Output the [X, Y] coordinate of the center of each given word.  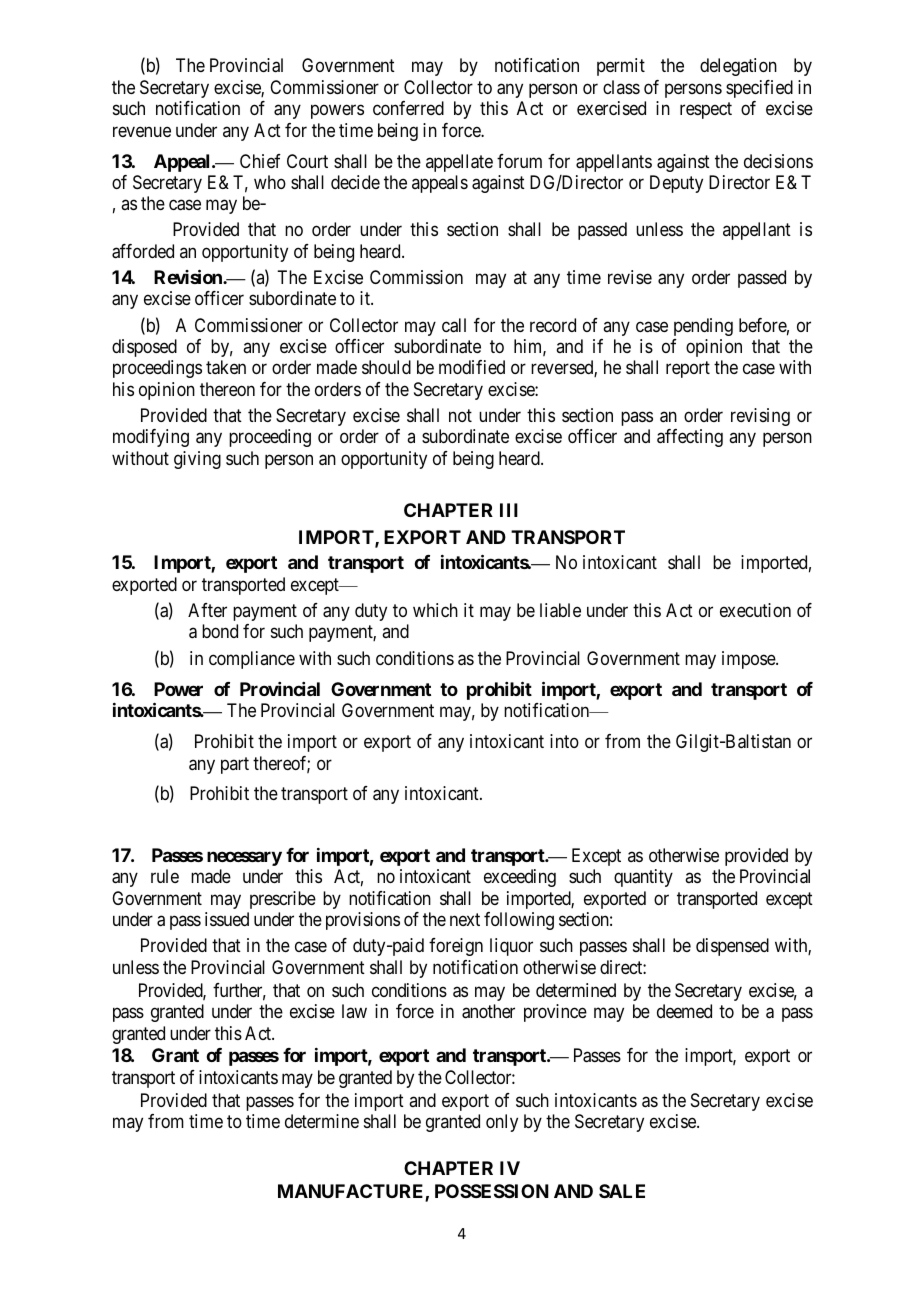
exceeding [520, 878]
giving [197, 460]
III [509, 510]
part [235, 765]
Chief [260, 161]
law [354, 1011]
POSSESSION [492, 1191]
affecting [690, 438]
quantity [643, 878]
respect [706, 111]
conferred [408, 108]
